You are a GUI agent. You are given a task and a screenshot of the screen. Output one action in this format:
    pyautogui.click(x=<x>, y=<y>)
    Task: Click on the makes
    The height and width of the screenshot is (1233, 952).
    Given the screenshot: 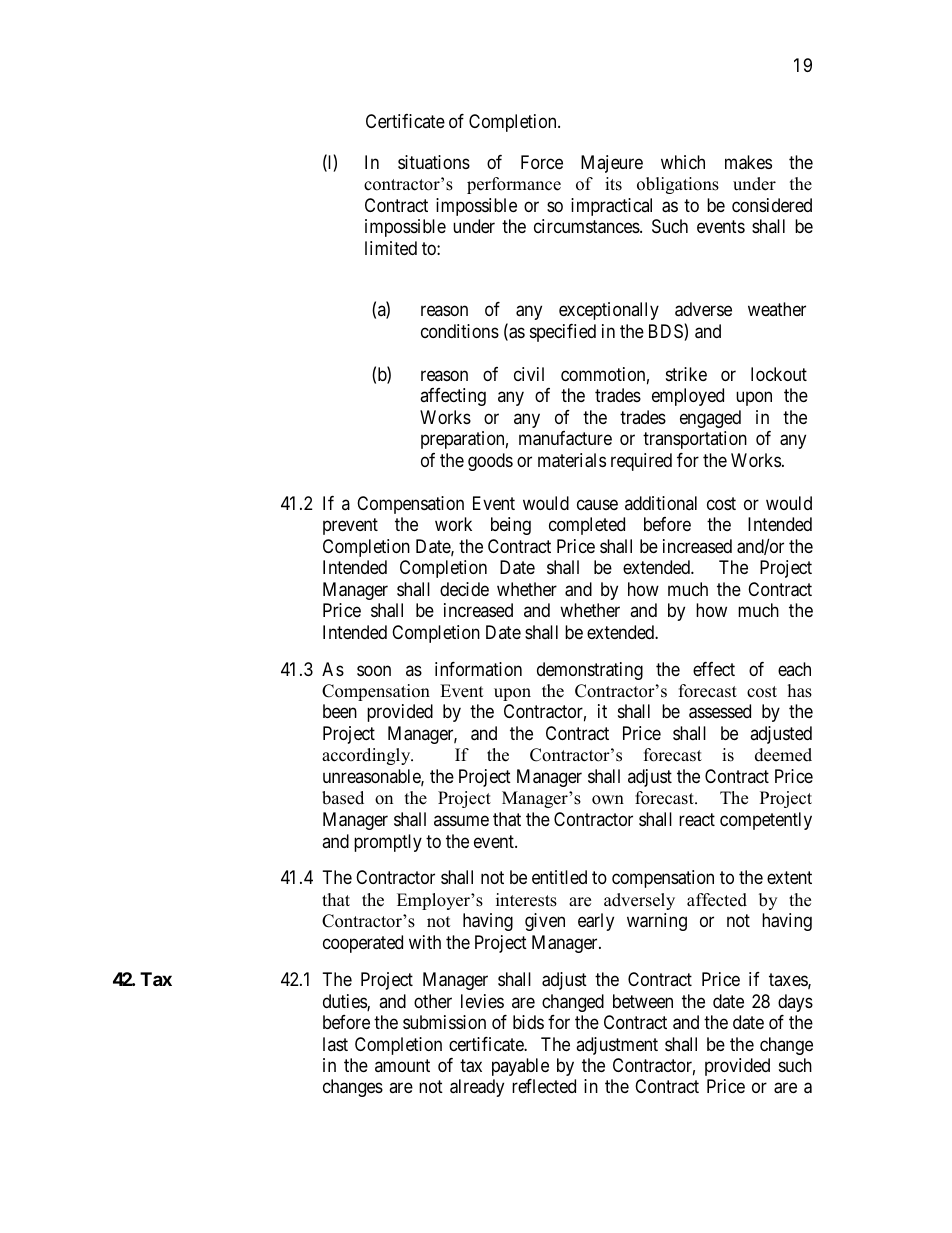 What is the action you would take?
    pyautogui.click(x=748, y=162)
